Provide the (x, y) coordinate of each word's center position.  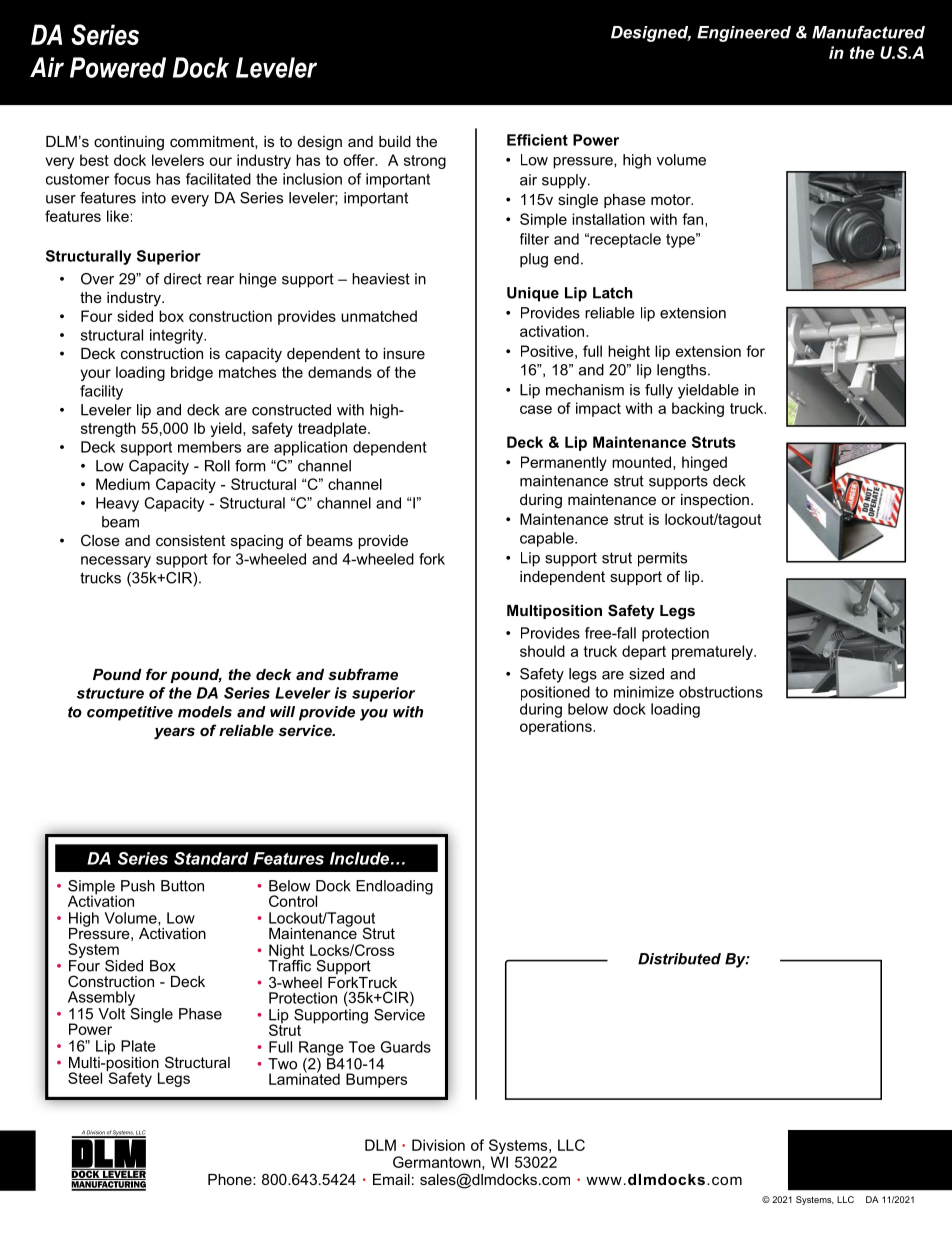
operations (557, 727)
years (174, 733)
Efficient (537, 140)
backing (698, 409)
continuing (129, 143)
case (536, 409)
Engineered (744, 34)
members (209, 447)
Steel (85, 1078)
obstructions (721, 692)
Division (438, 1145)
